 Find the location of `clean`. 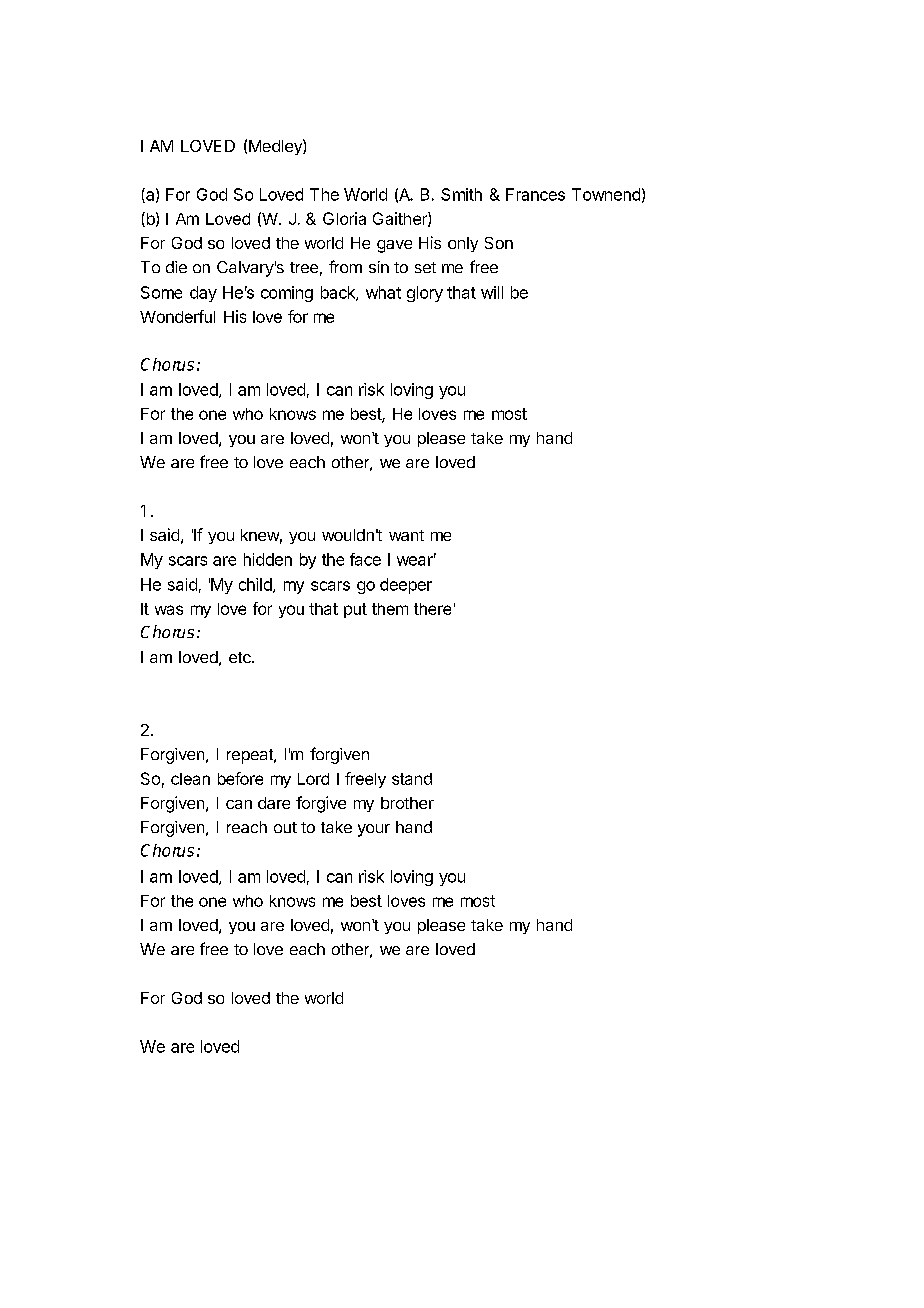

clean is located at coordinates (190, 779).
